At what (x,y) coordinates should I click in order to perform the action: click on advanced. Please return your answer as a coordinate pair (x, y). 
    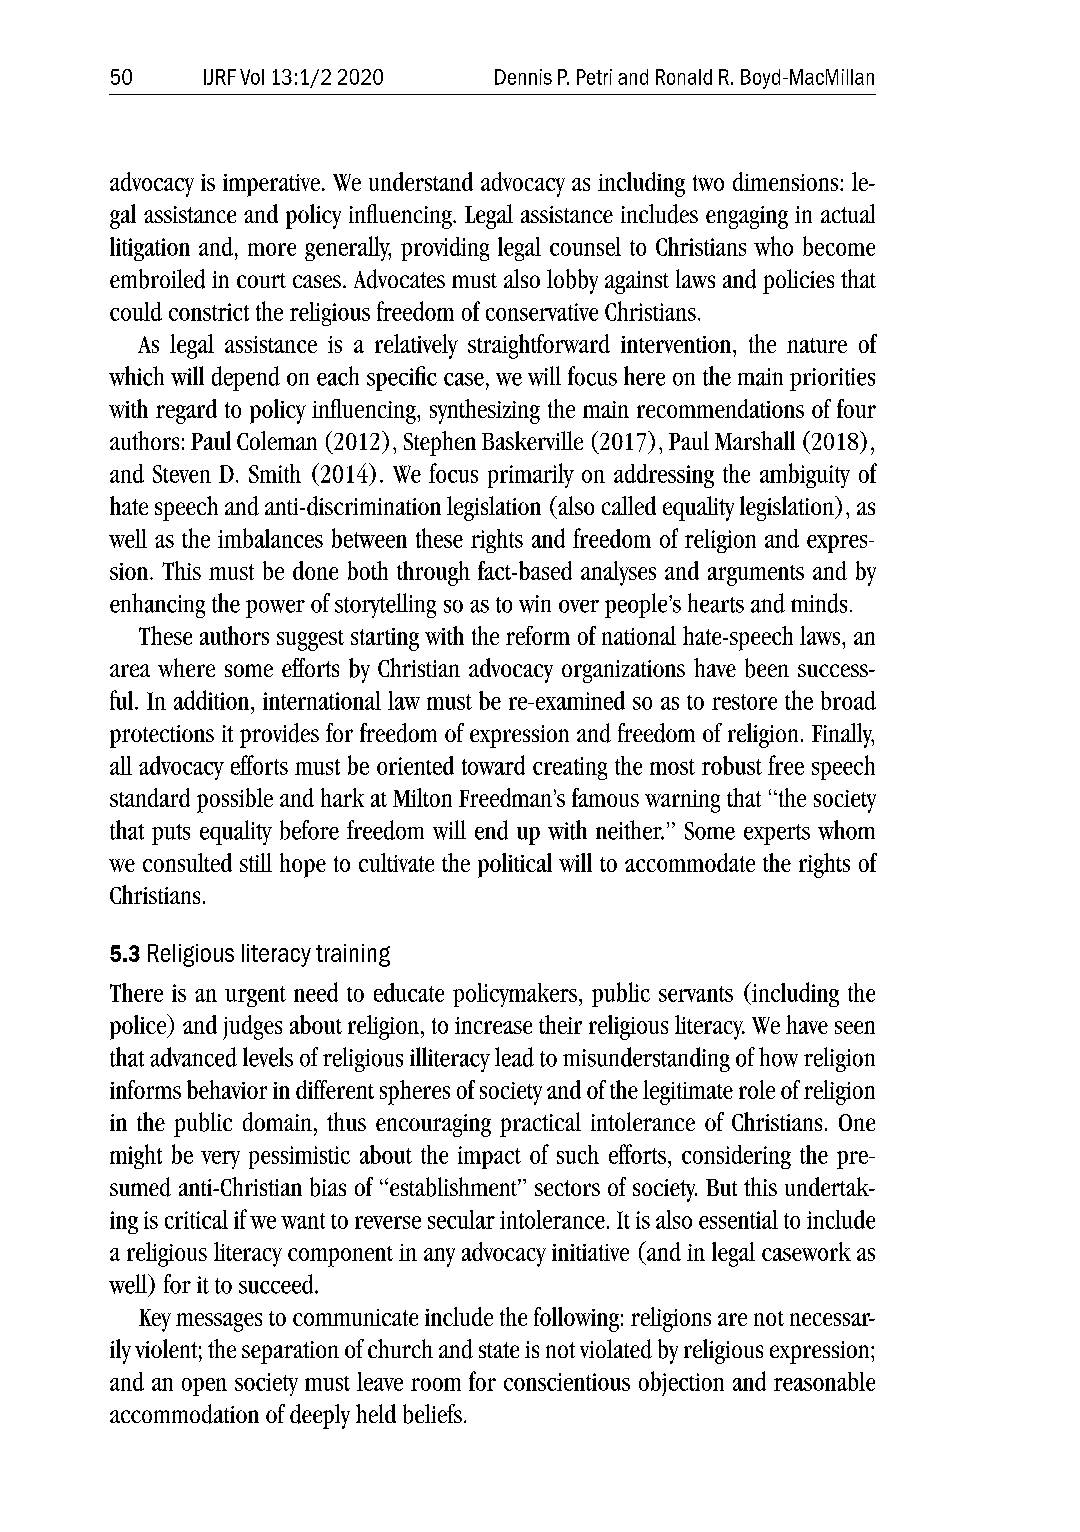
    Looking at the image, I should click on (193, 1057).
